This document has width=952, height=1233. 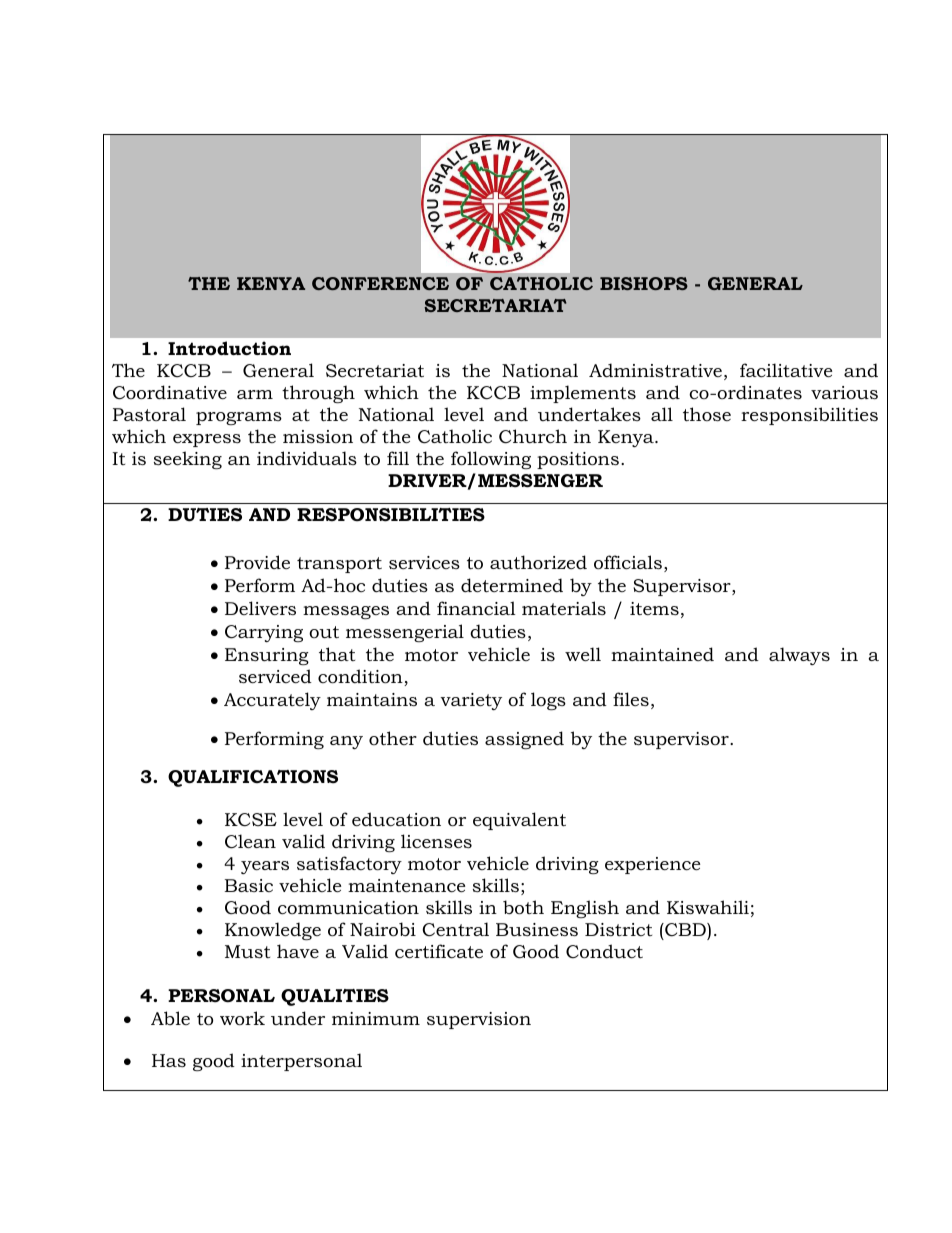 What do you see at coordinates (229, 348) in the document?
I see `Introduction` at bounding box center [229, 348].
